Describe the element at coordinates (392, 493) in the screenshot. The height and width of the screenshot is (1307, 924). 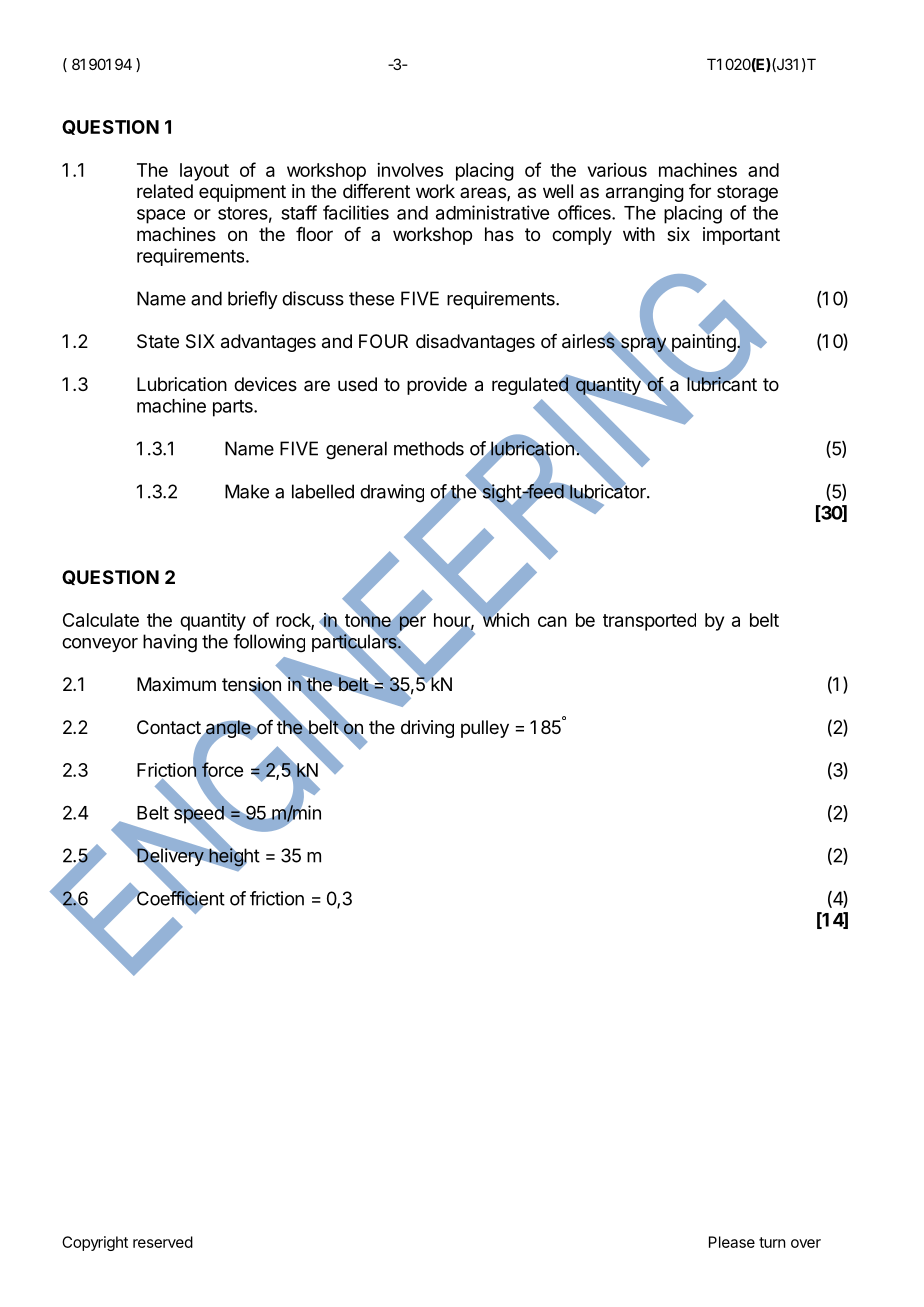
I see `drawing` at that location.
